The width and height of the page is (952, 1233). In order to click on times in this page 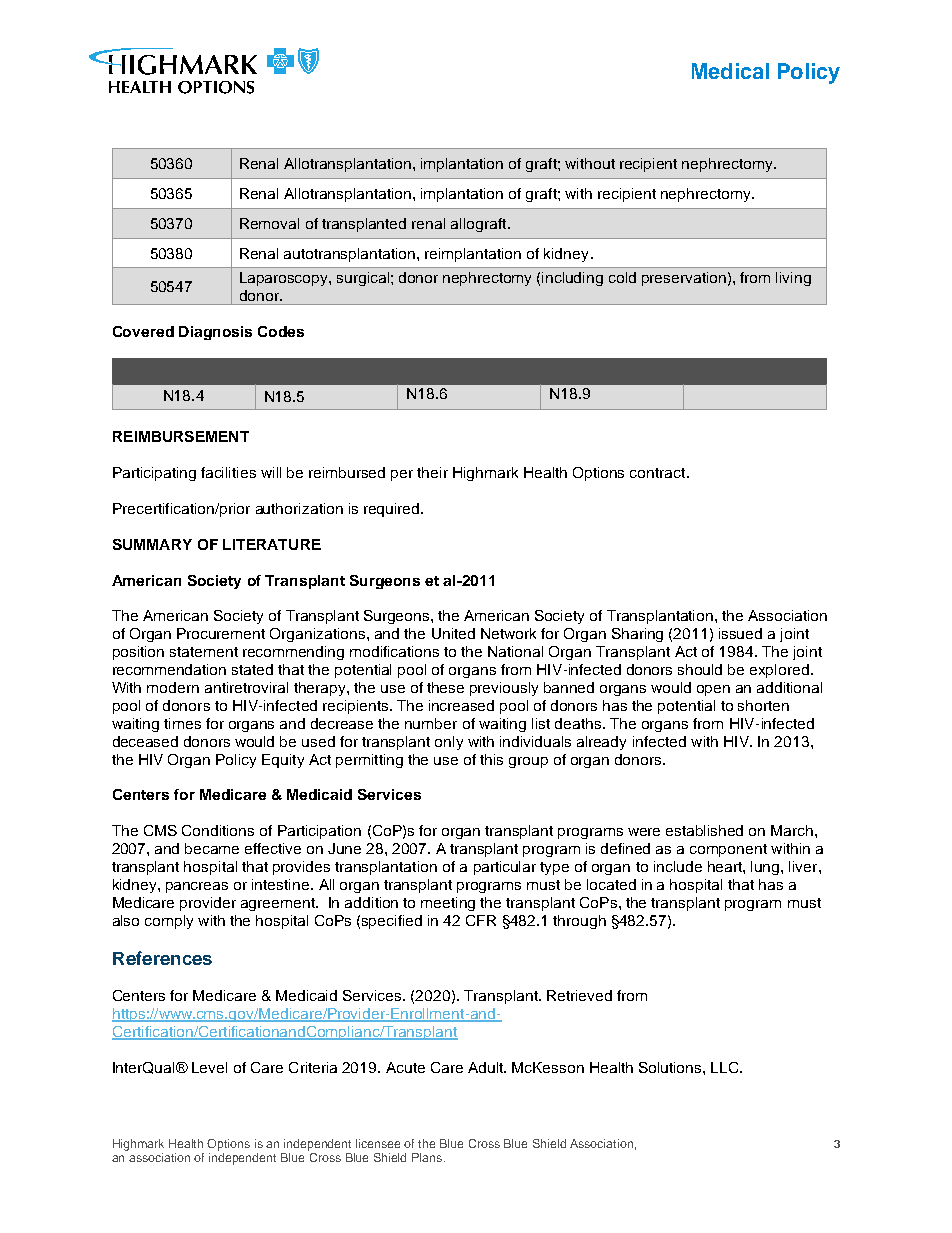, I will do `click(182, 723)`.
